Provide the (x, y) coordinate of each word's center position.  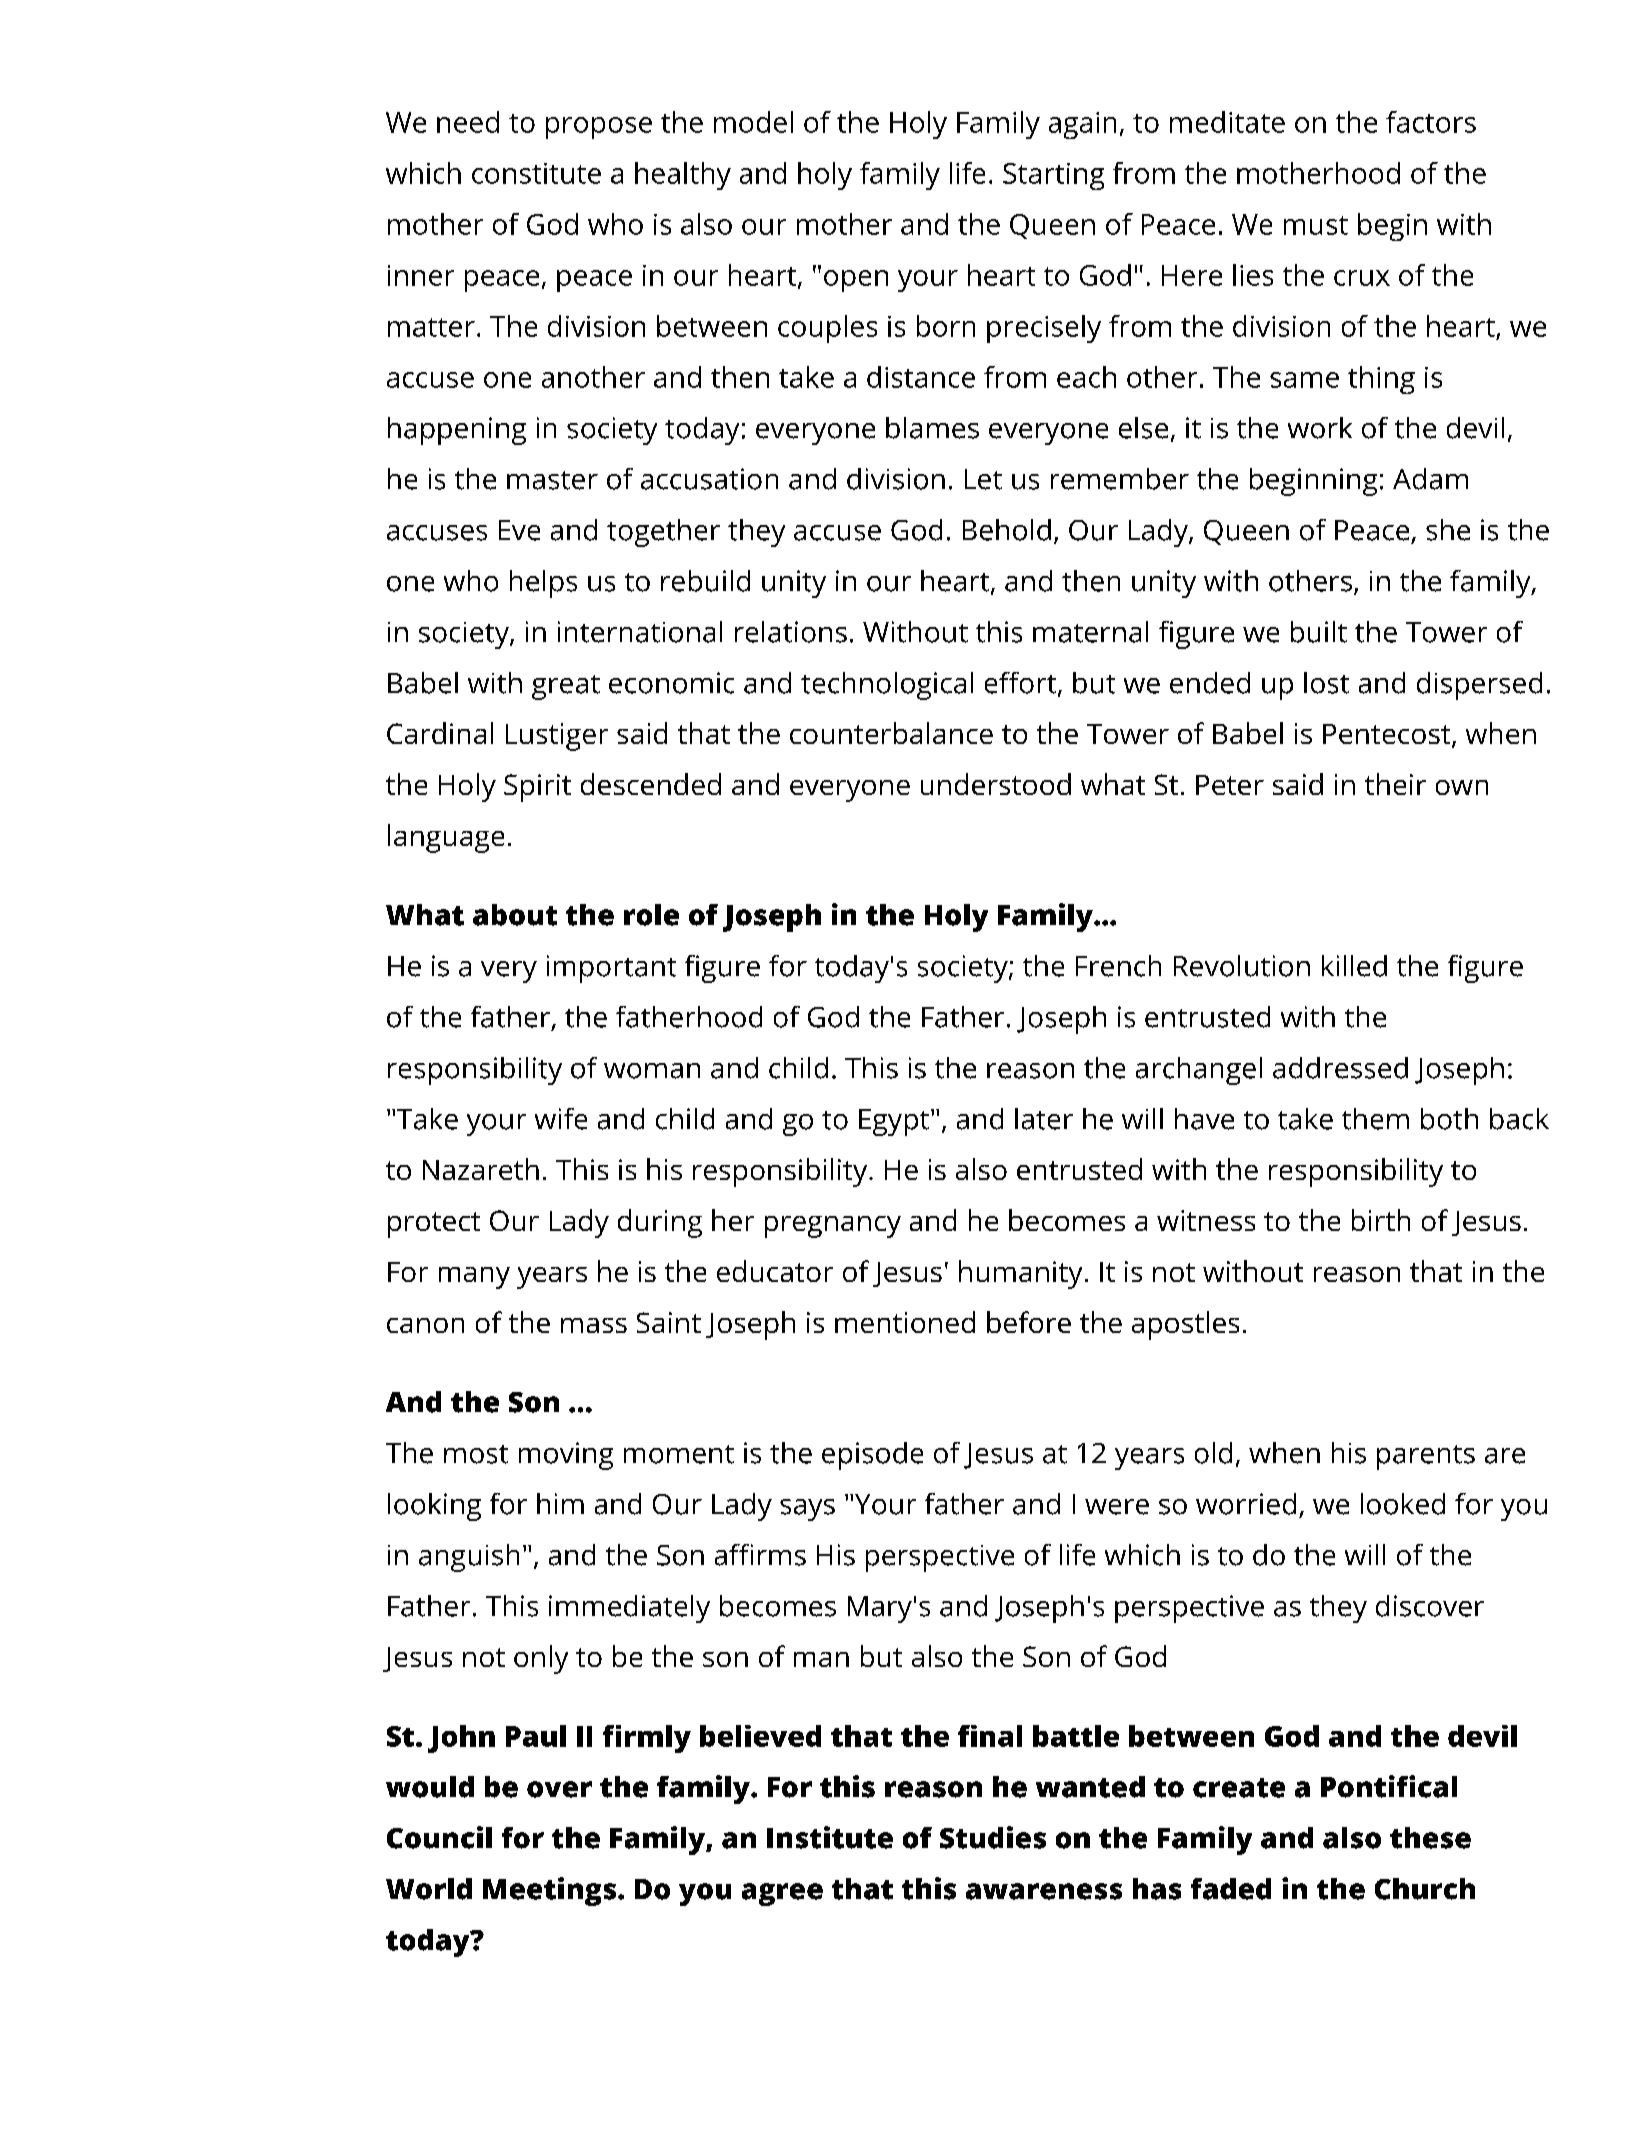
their (1395, 784)
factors (1431, 122)
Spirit (537, 788)
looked (1403, 1504)
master (552, 480)
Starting (1053, 176)
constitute (536, 173)
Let (983, 479)
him (560, 1503)
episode (872, 1456)
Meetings (549, 1891)
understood (996, 784)
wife (561, 1119)
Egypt (894, 1122)
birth (1381, 1220)
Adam (1430, 479)
